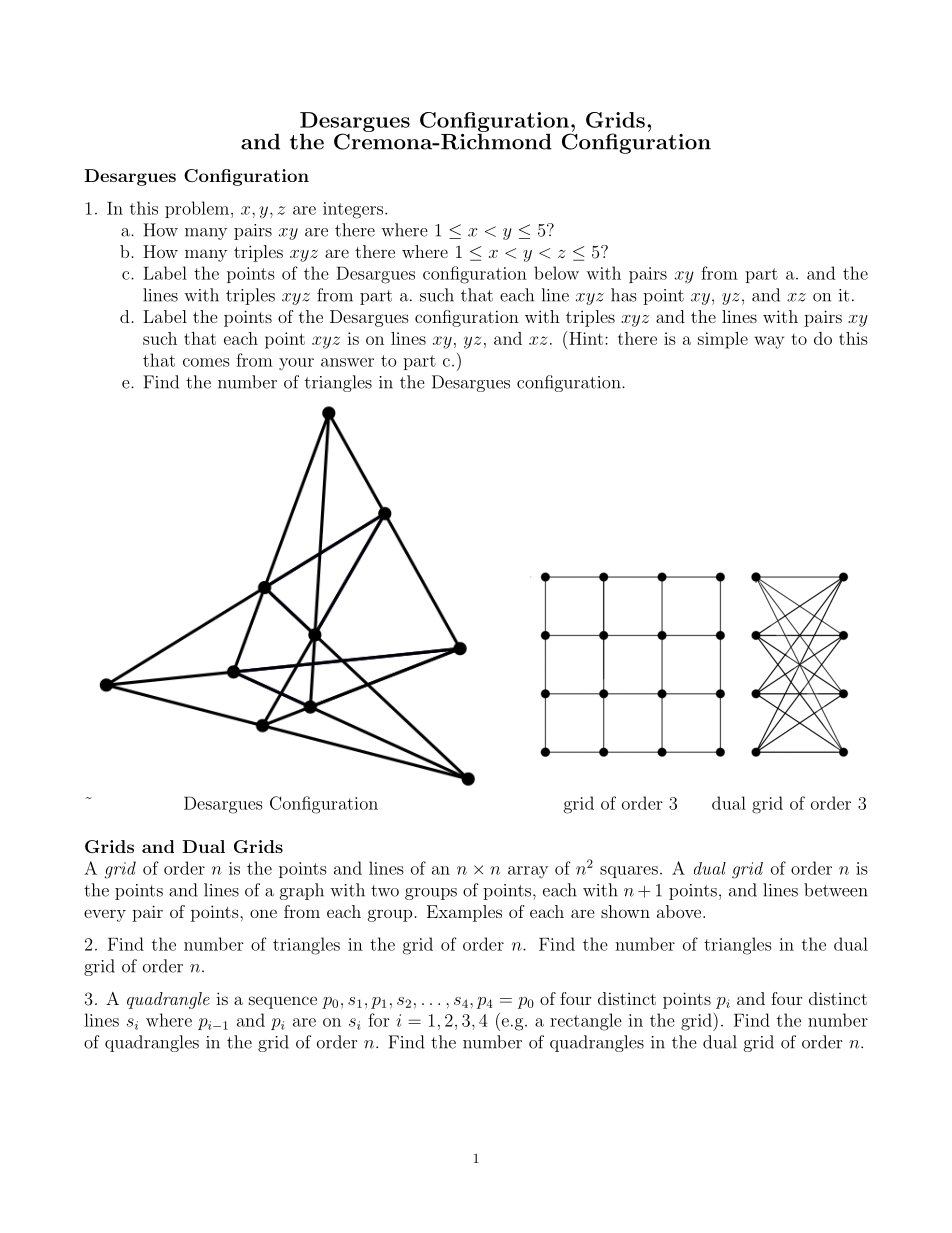 This screenshot has height=1233, width=952. Describe the element at coordinates (283, 1002) in the screenshot. I see `sequence` at that location.
